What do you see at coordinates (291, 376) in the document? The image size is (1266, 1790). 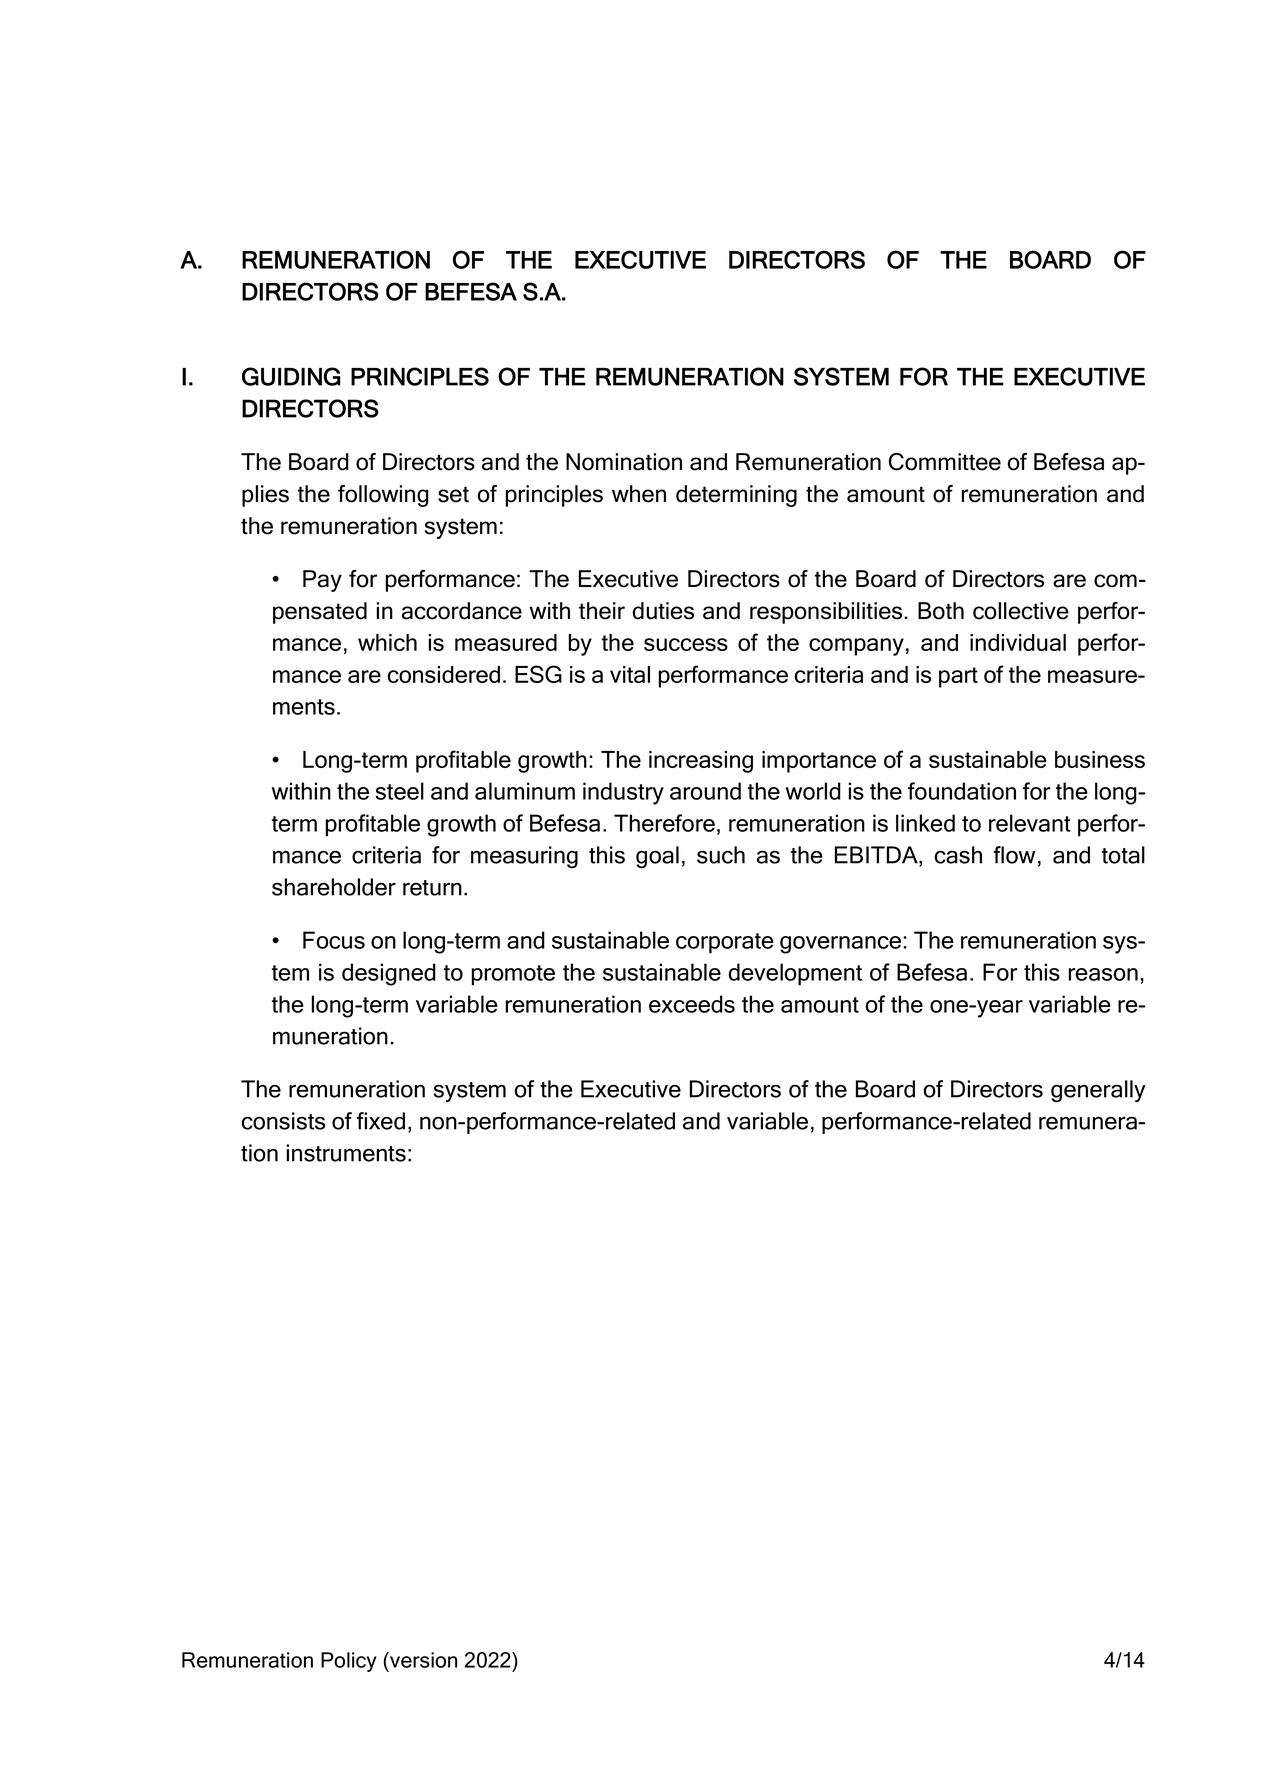 I see `GUIDING` at bounding box center [291, 376].
